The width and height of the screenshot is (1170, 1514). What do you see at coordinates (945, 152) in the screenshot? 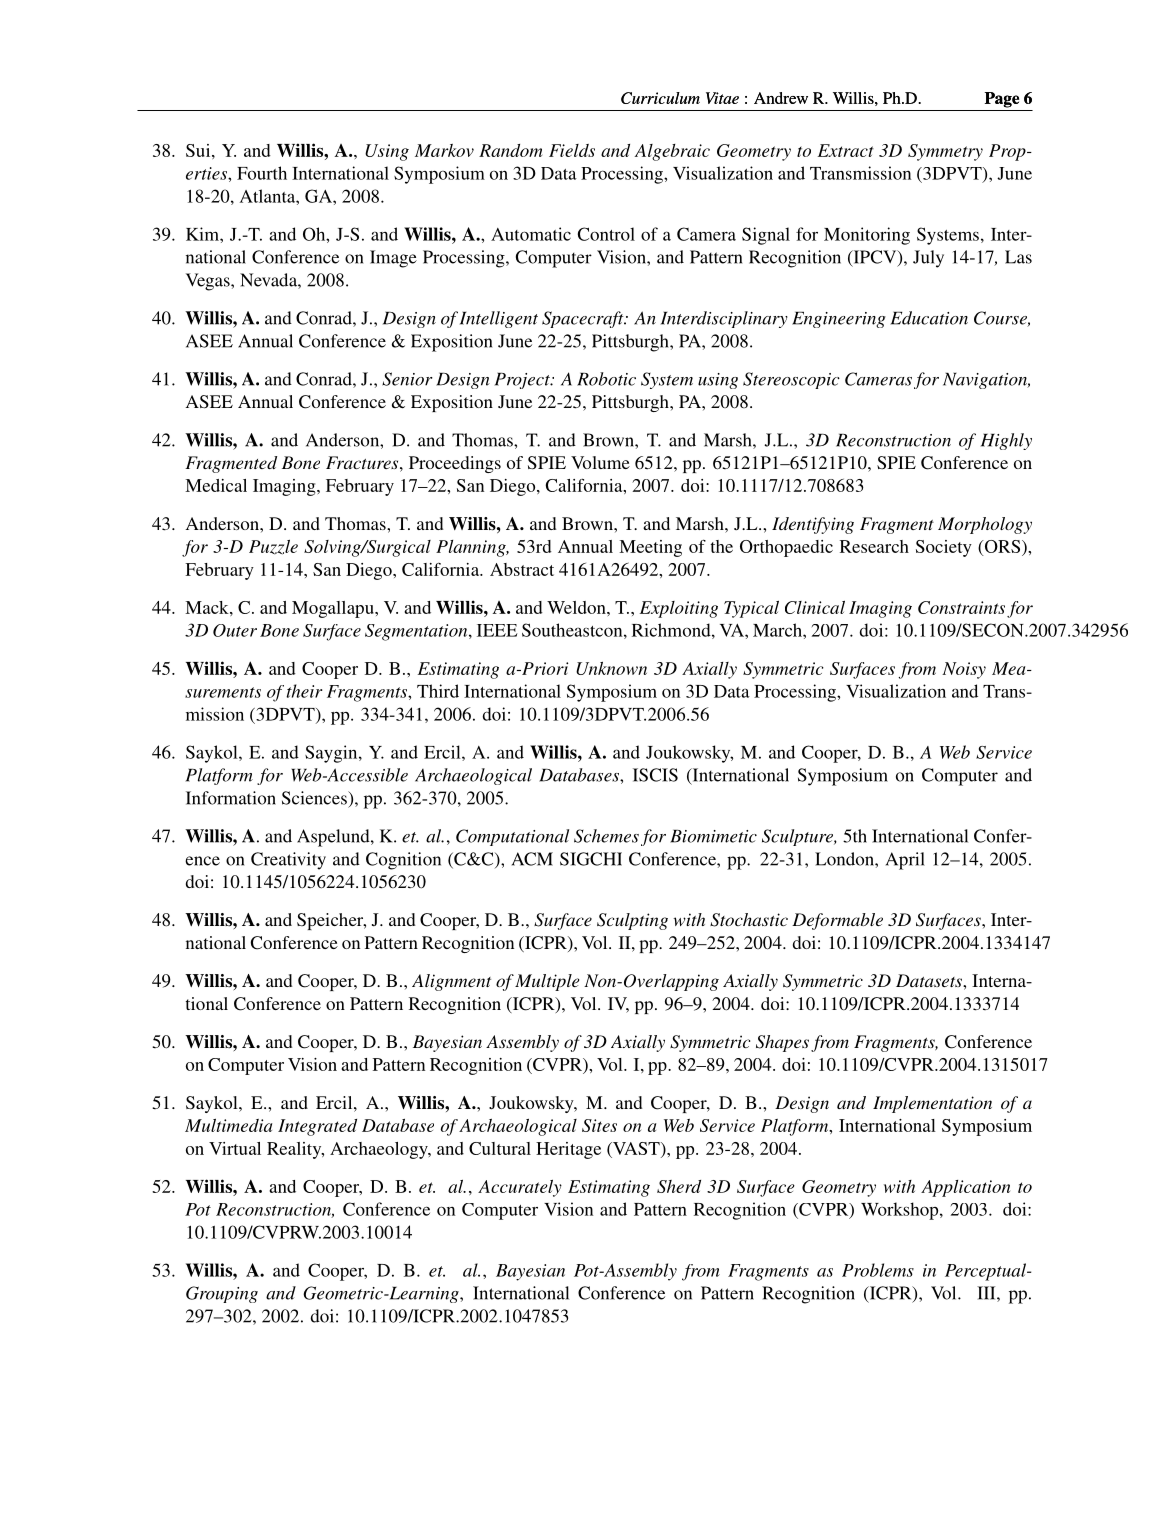
I see `Symmetry` at bounding box center [945, 152].
